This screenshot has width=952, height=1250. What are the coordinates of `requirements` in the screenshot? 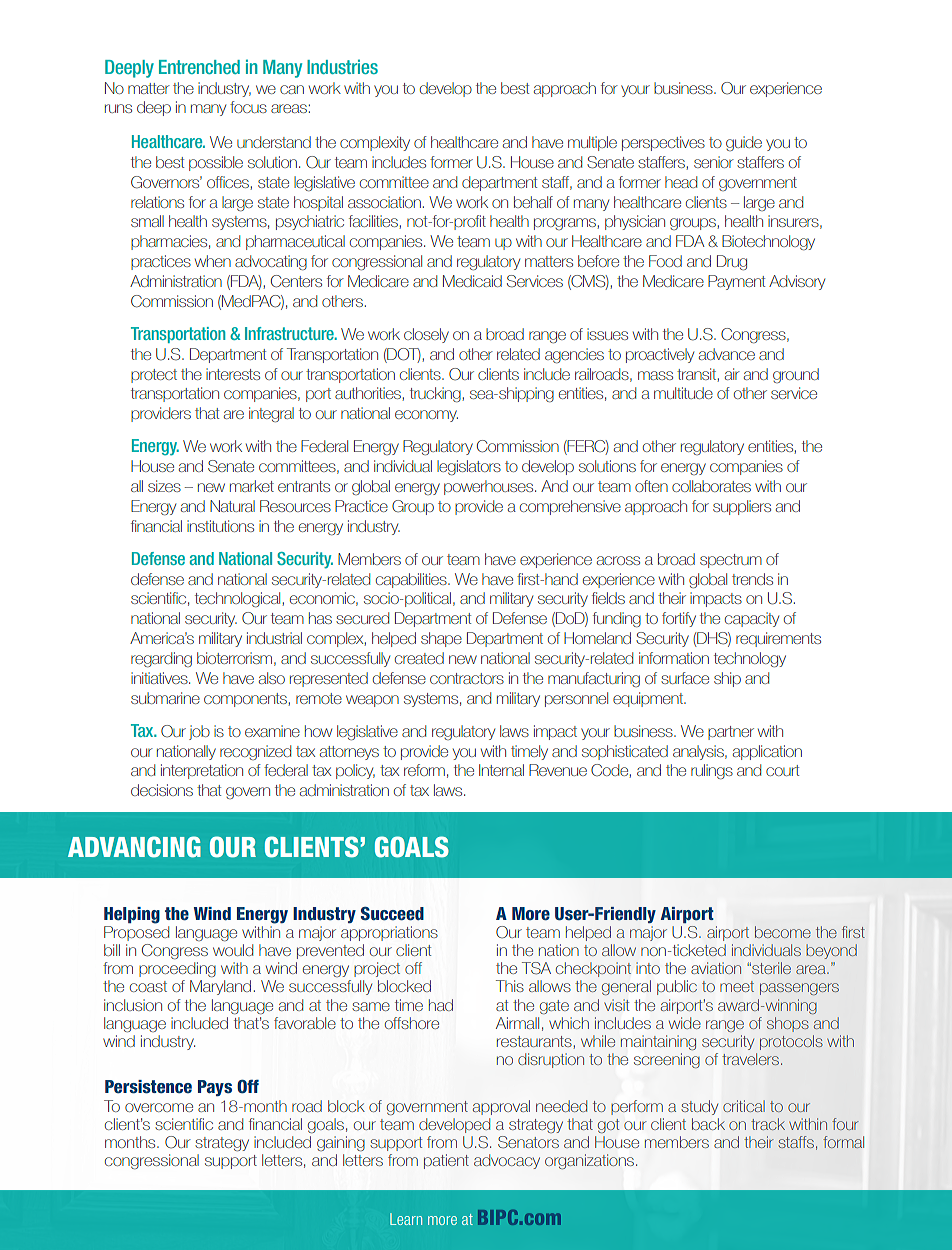 It's located at (778, 639).
